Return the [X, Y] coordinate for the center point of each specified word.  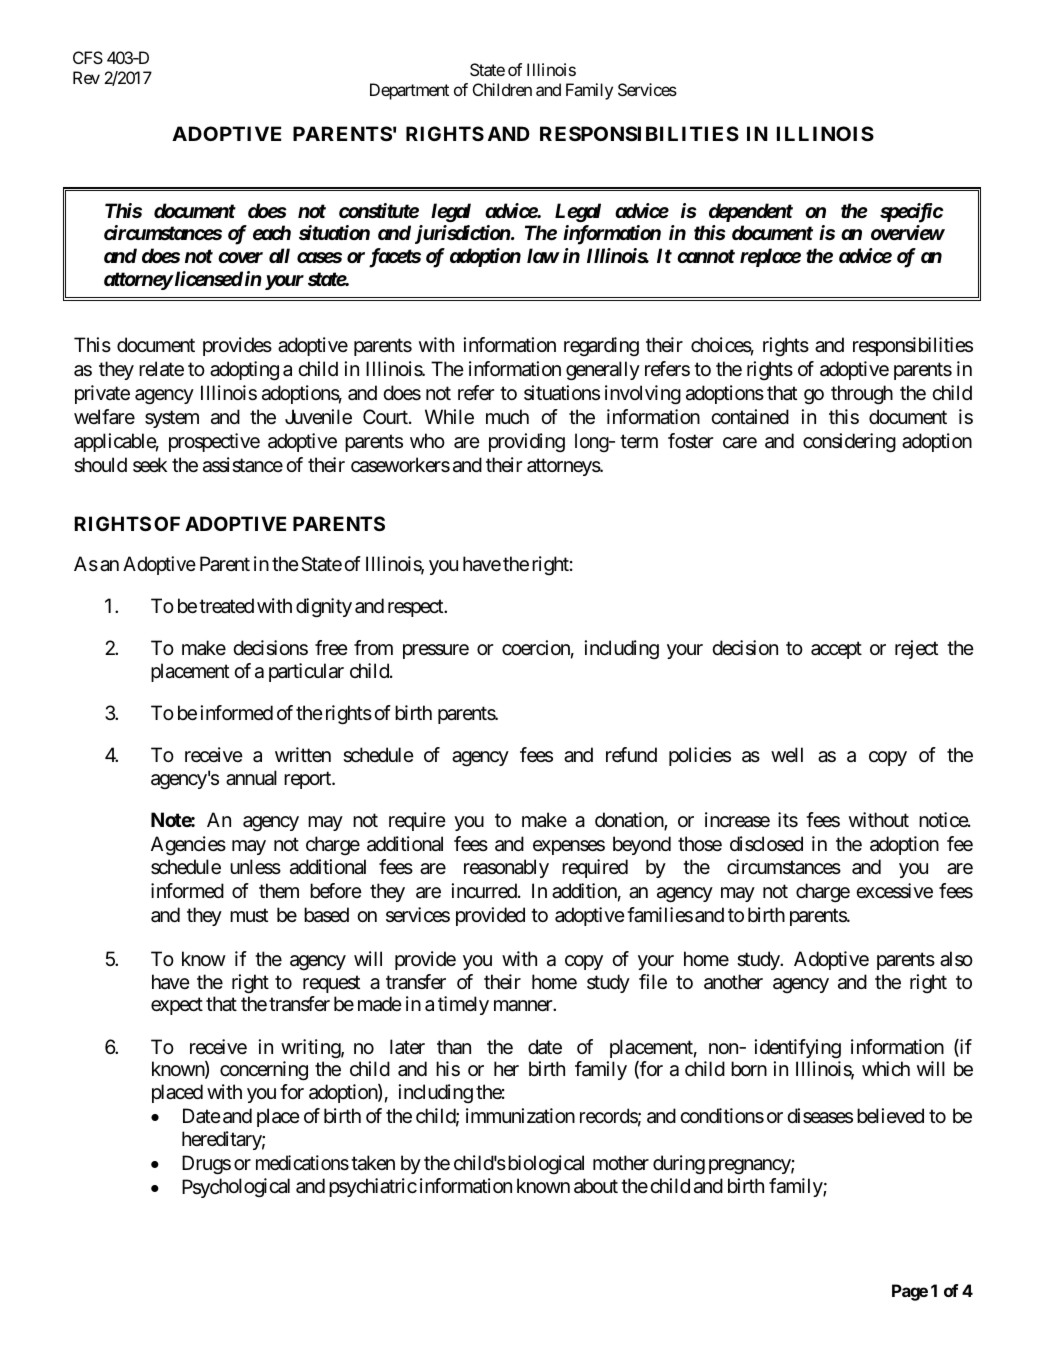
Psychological [236, 1188]
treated [226, 606]
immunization [520, 1116]
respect [416, 608]
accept [836, 650]
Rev [86, 77]
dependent [751, 212]
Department [409, 91]
